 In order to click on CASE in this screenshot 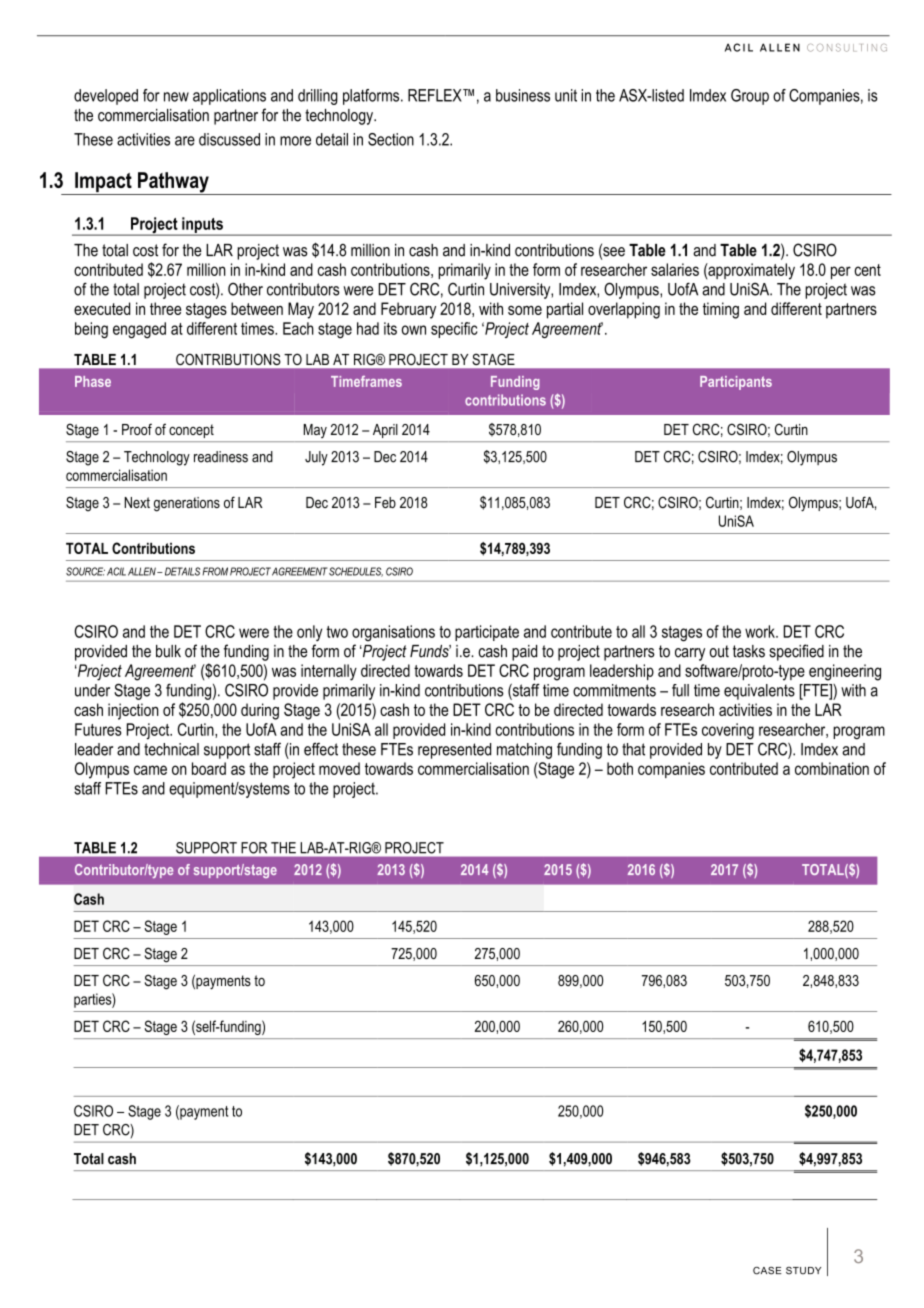, I will do `click(767, 1271)`.
